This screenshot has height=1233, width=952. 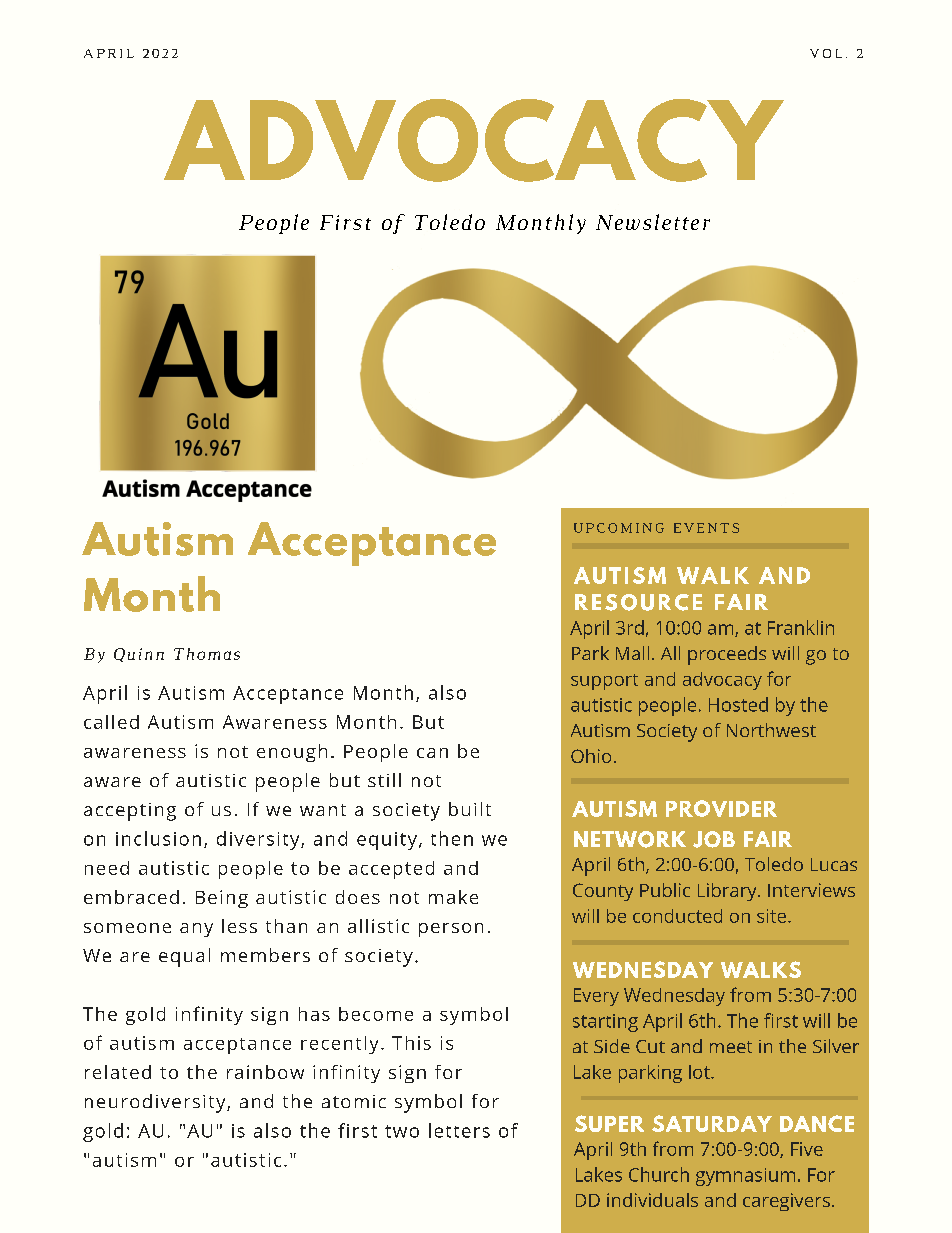 What do you see at coordinates (721, 808) in the screenshot?
I see `PROVIDER` at bounding box center [721, 808].
